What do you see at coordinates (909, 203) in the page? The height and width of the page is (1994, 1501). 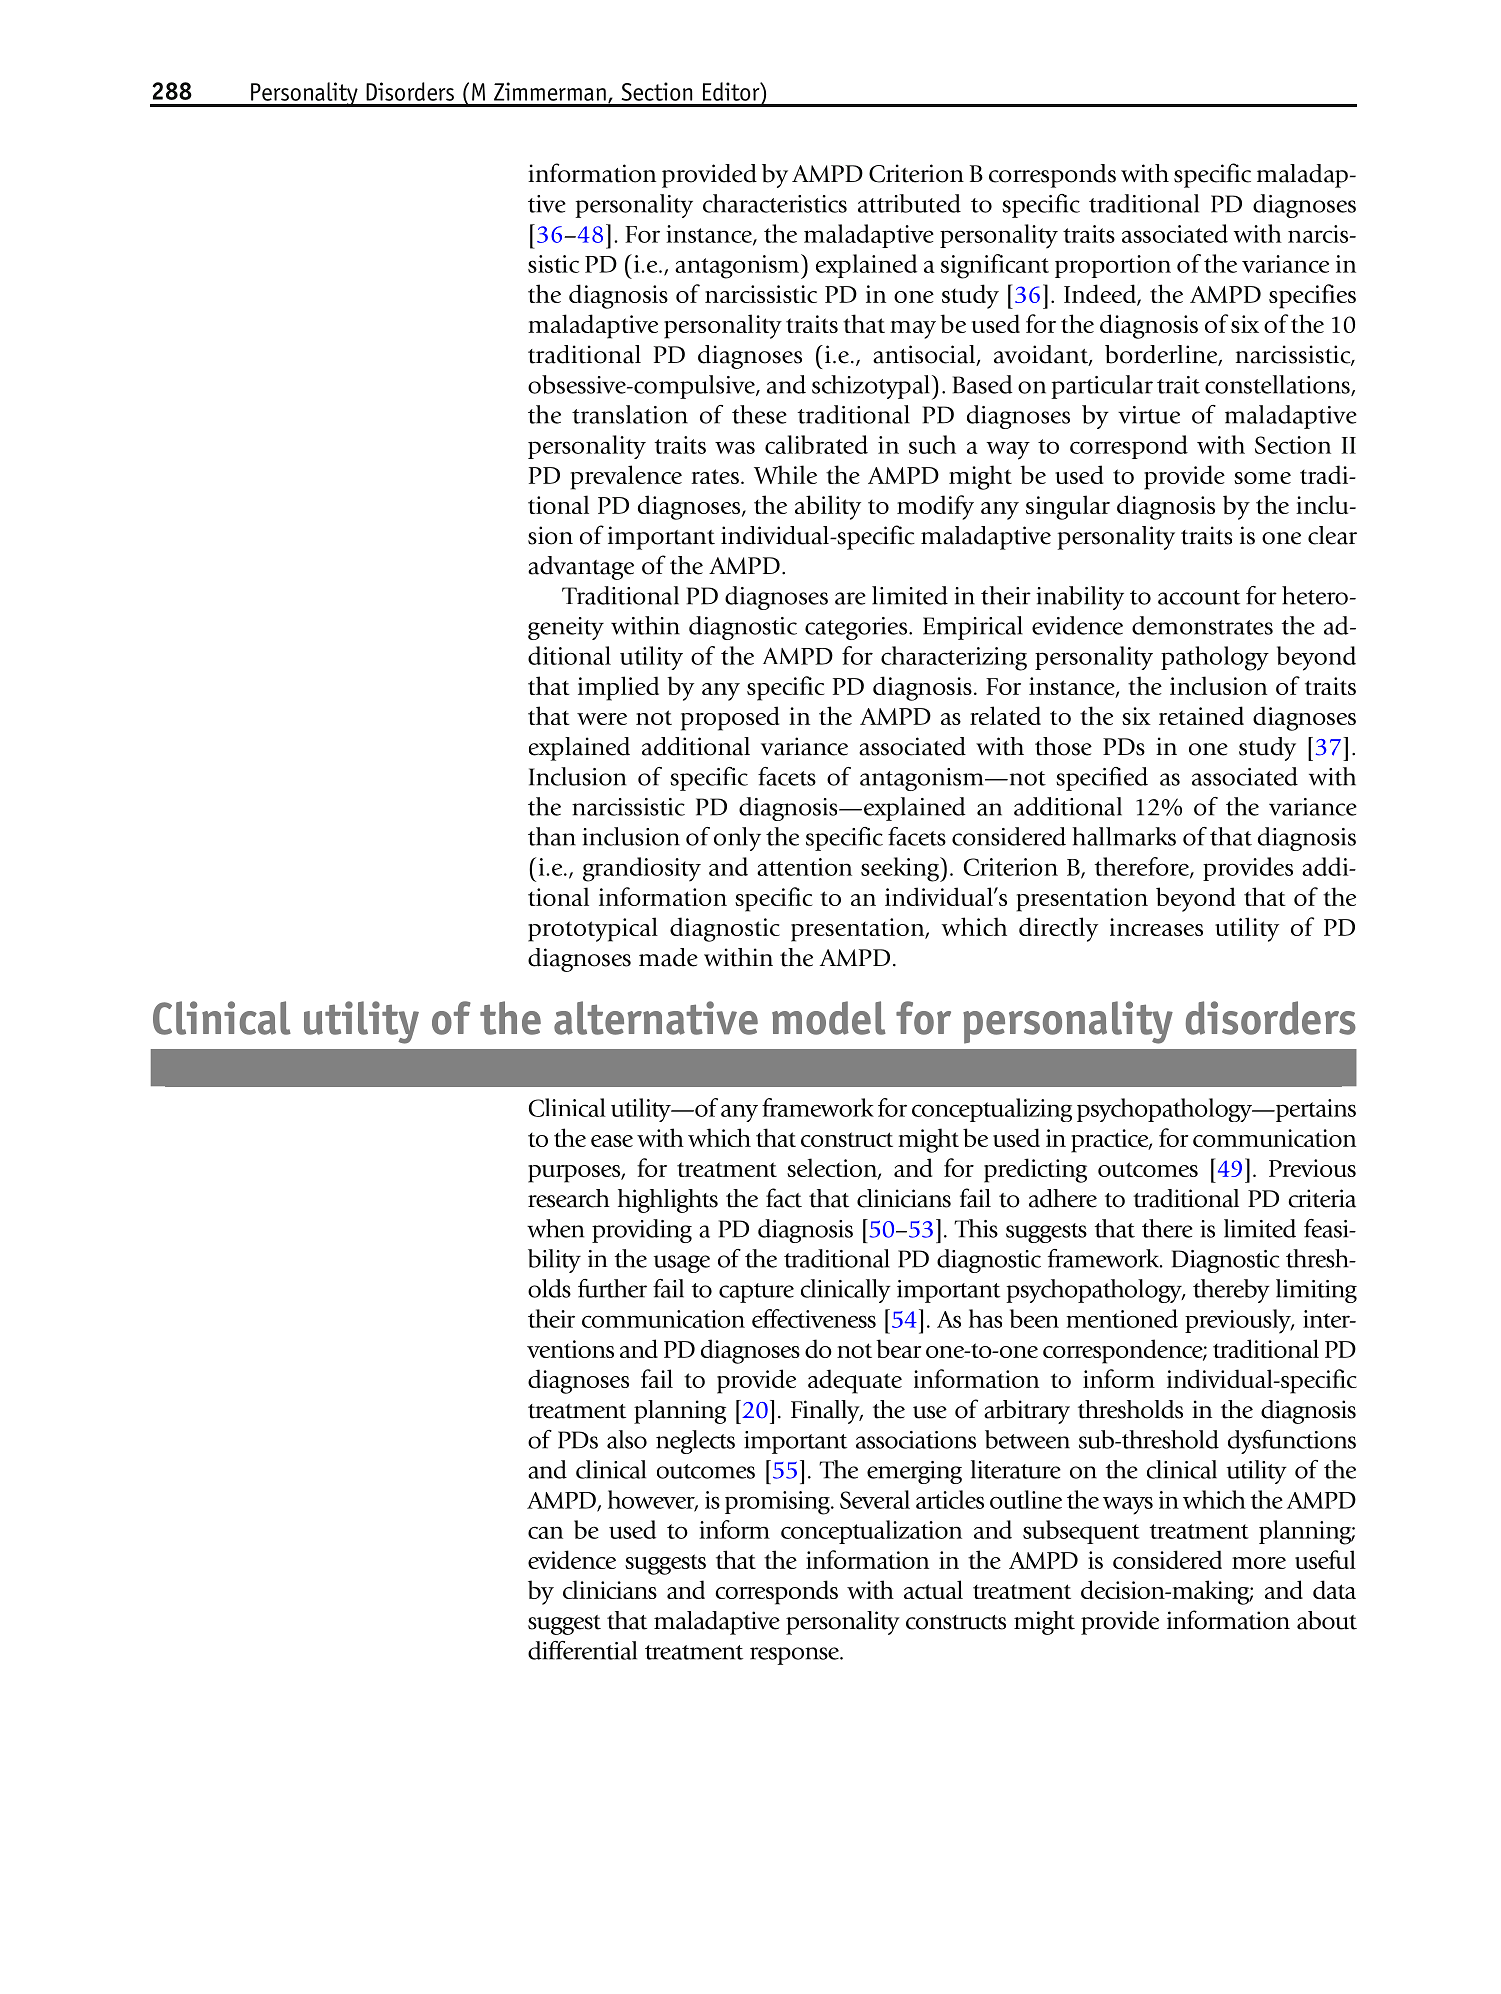 I see `attributed` at bounding box center [909, 203].
